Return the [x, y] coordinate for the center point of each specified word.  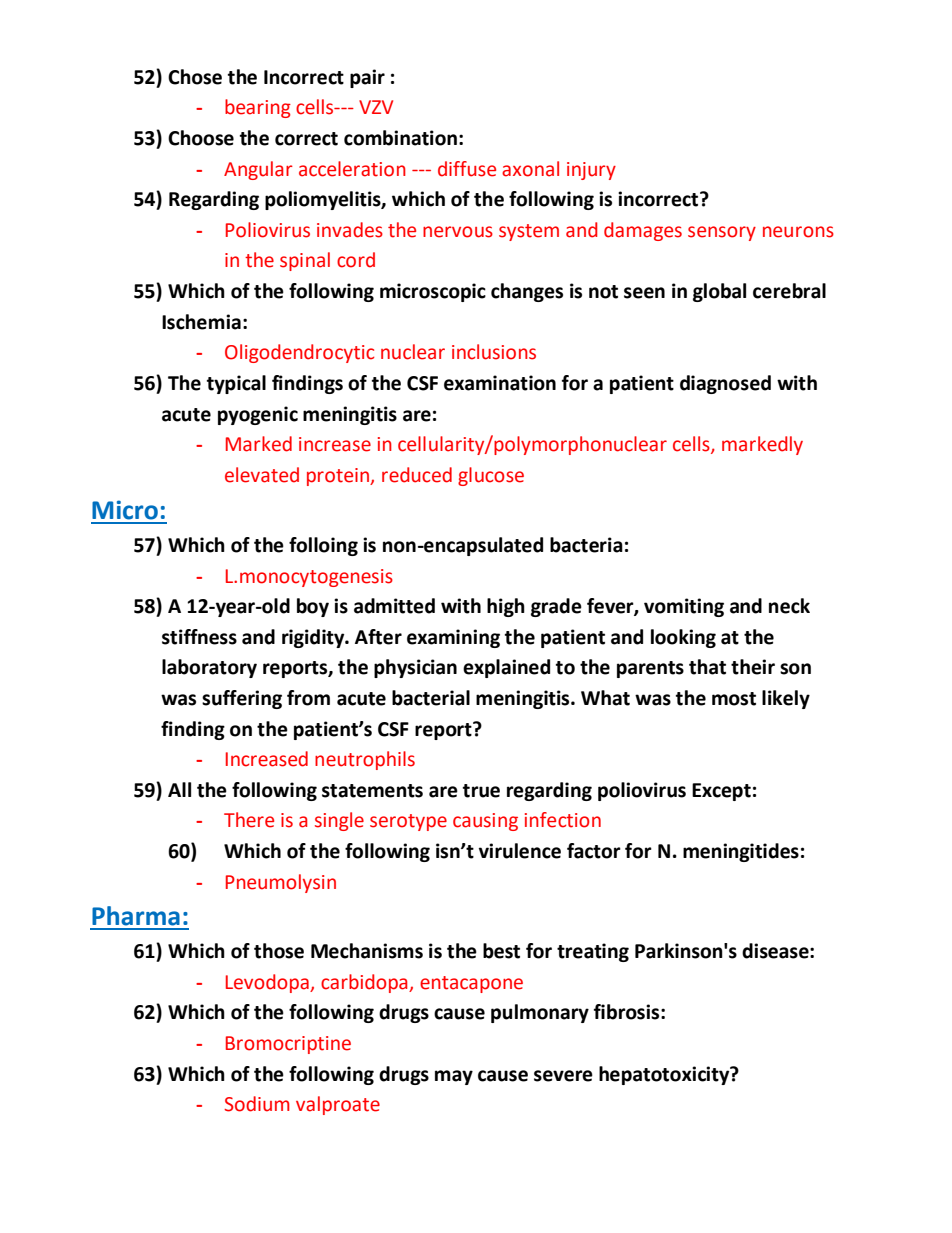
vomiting [684, 607]
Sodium [257, 1104]
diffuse [467, 169]
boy [313, 607]
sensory [722, 233]
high [506, 607]
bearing [258, 108]
